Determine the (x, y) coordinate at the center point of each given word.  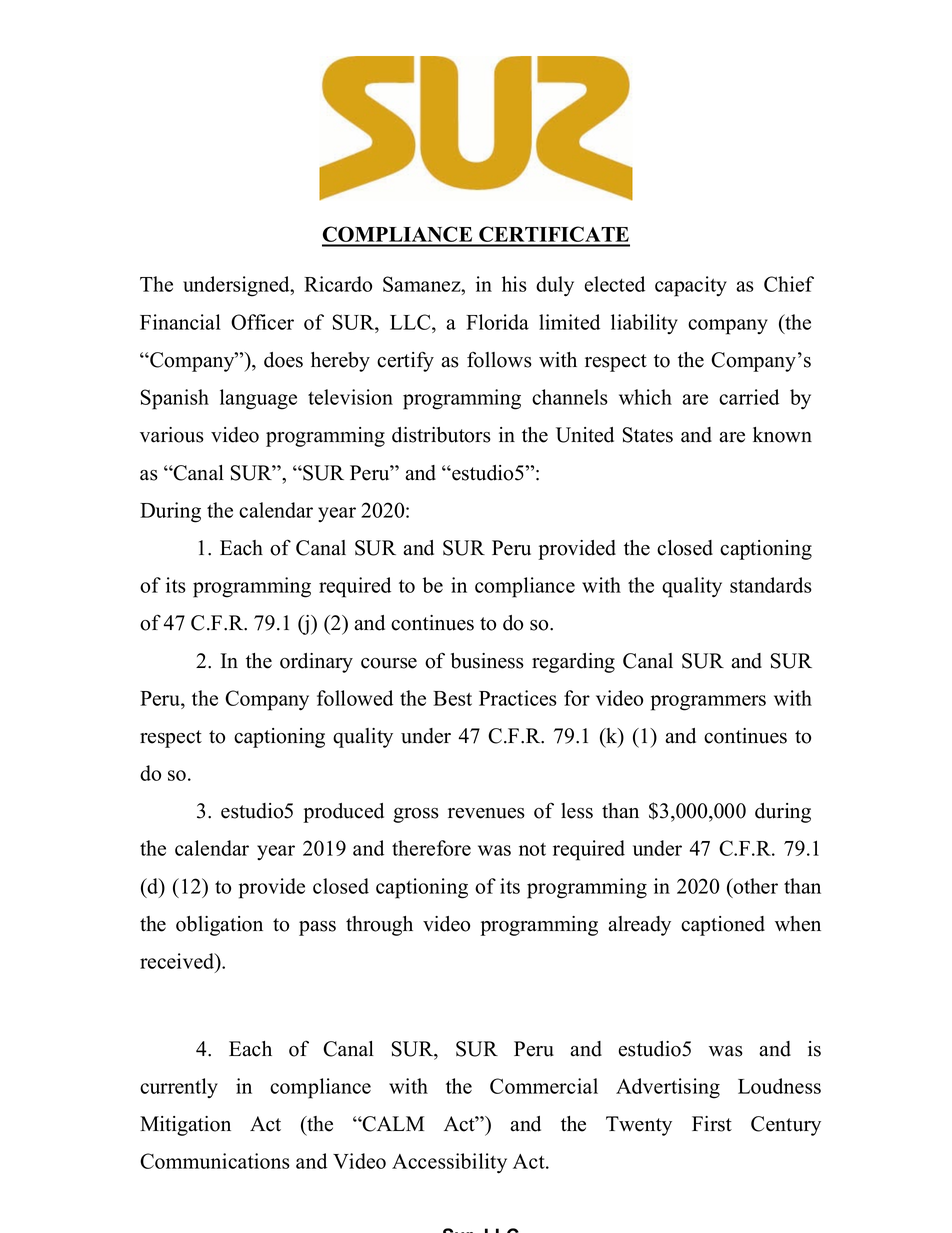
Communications (215, 1161)
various (172, 435)
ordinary (316, 663)
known (782, 435)
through (379, 926)
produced (343, 813)
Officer (262, 322)
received (178, 962)
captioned (723, 926)
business (487, 661)
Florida (497, 322)
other (755, 886)
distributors (441, 435)
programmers (708, 703)
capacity (691, 286)
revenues (486, 813)
